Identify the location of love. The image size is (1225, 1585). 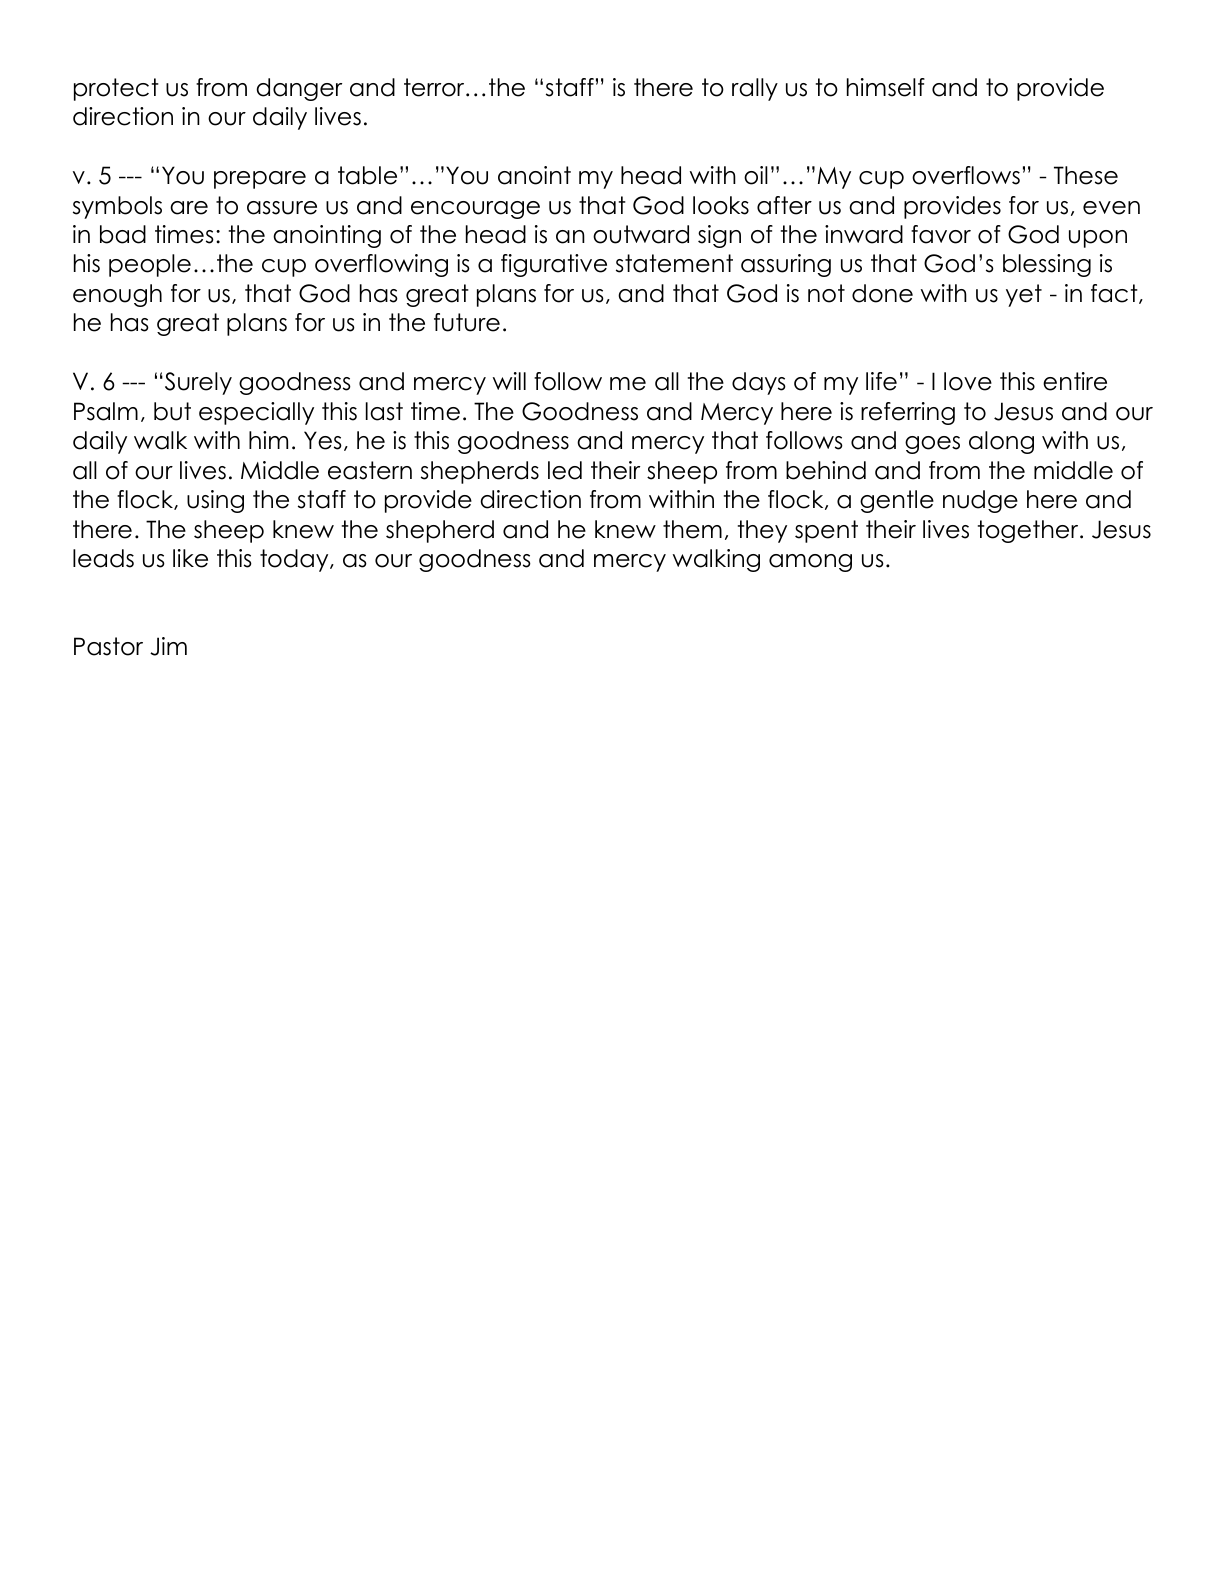
(968, 381).
